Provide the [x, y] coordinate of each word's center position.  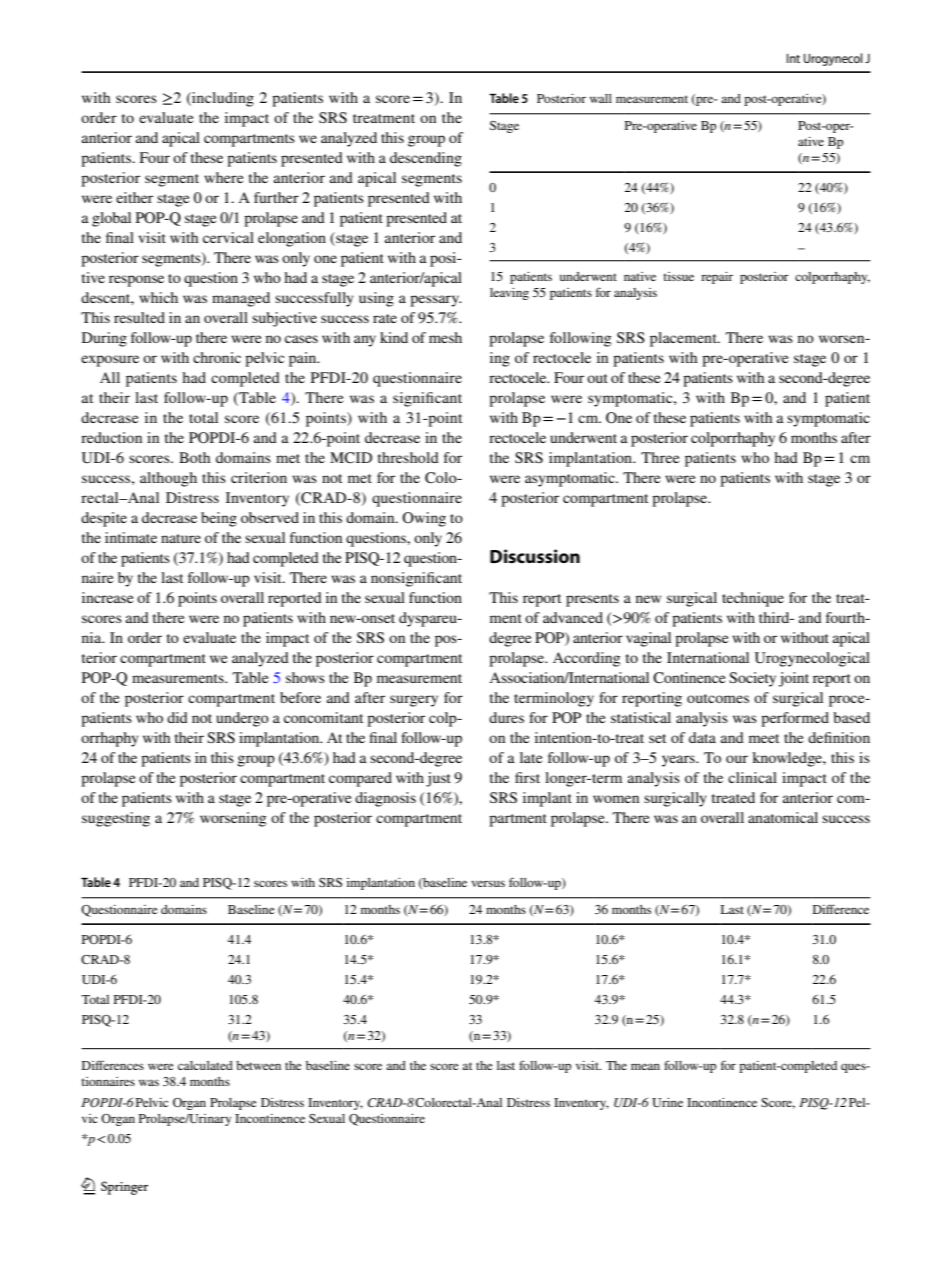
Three [660, 457]
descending [426, 159]
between [258, 1065]
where [223, 177]
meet [764, 738]
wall [601, 98]
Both [194, 457]
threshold [408, 457]
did [177, 717]
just [438, 779]
